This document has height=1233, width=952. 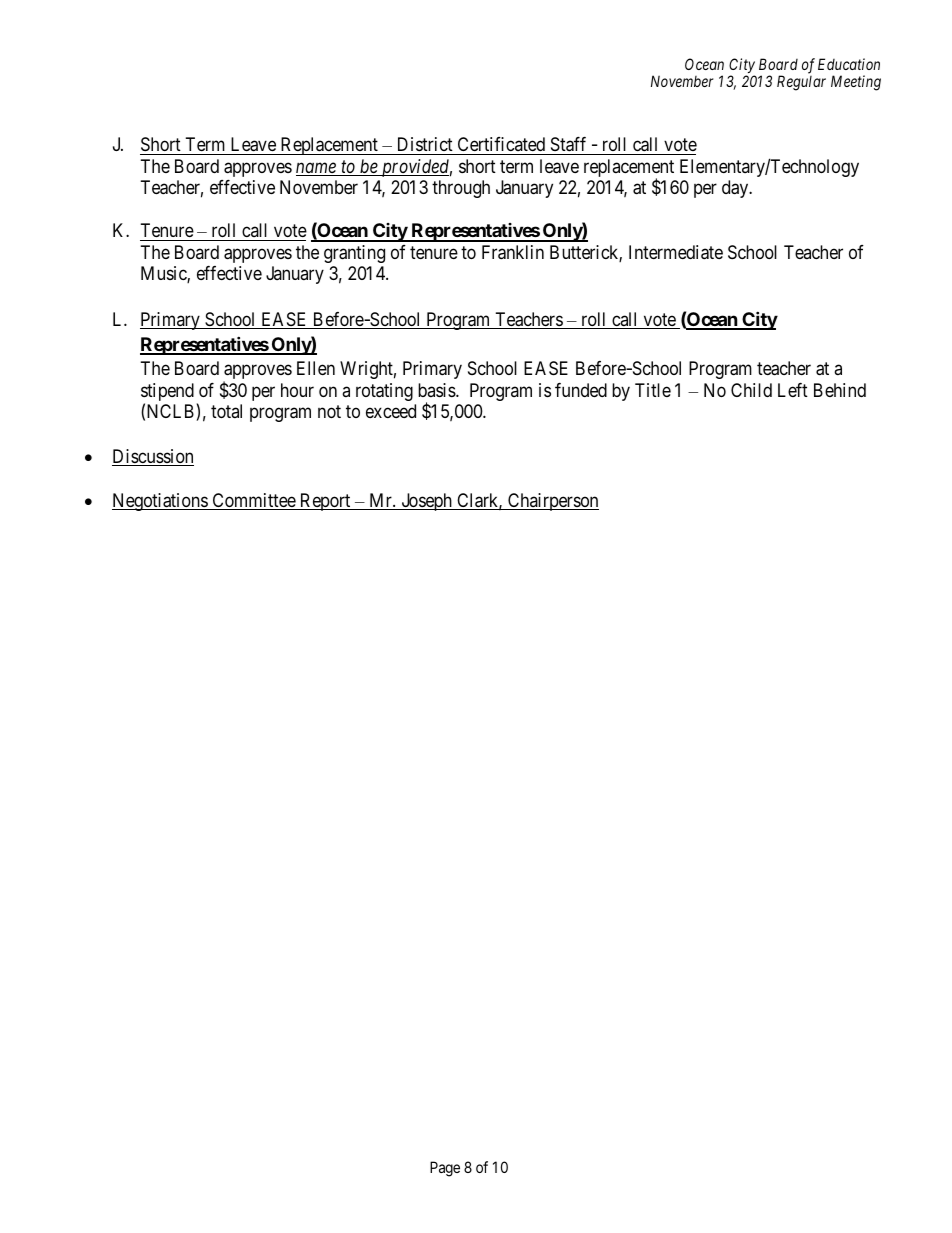 What do you see at coordinates (325, 502) in the document?
I see `Report` at bounding box center [325, 502].
